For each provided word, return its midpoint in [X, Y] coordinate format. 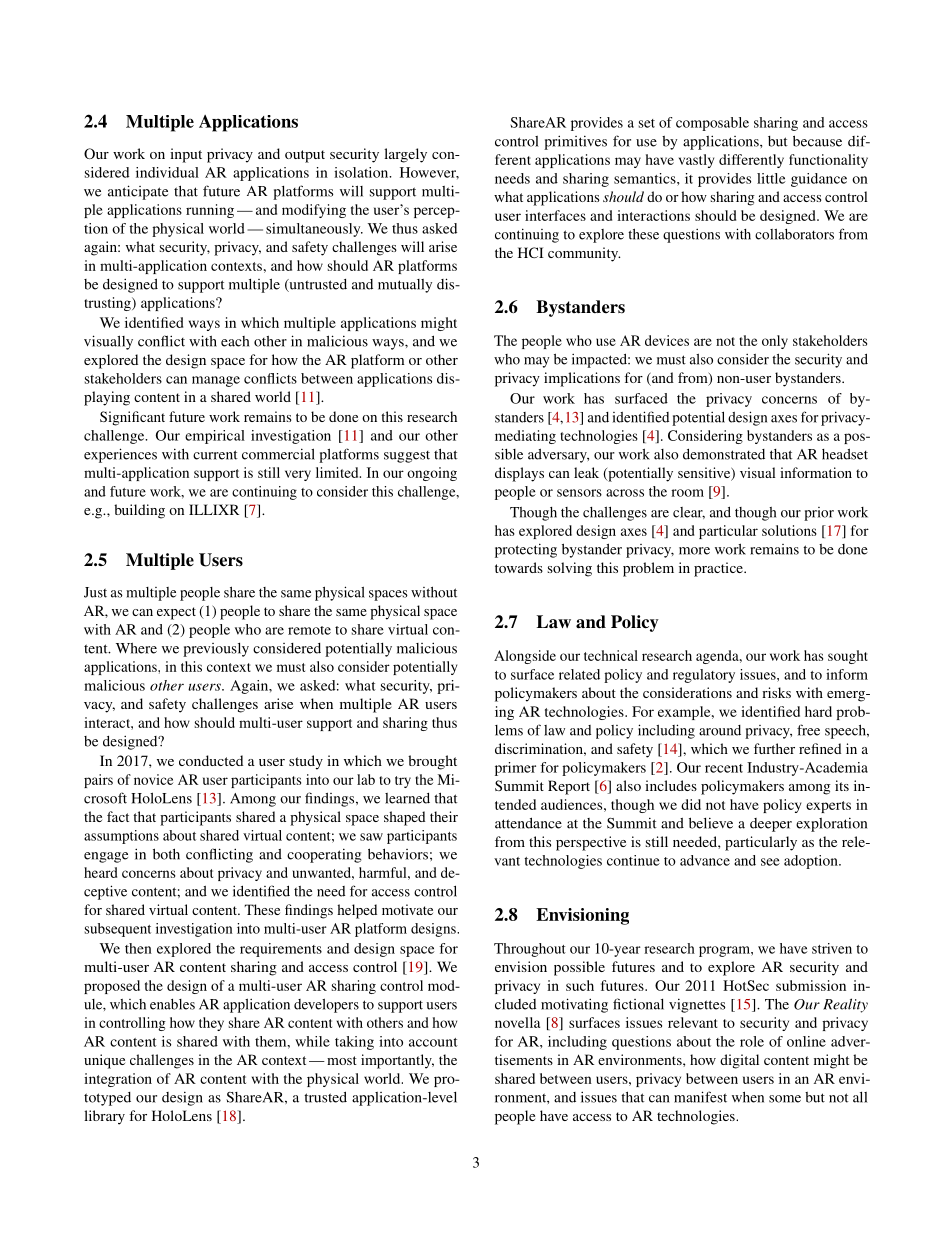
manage [216, 381]
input [186, 155]
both [166, 854]
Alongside [525, 657]
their [444, 816]
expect [176, 613]
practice [719, 569]
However [429, 173]
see [770, 862]
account [433, 1042]
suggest [407, 457]
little [771, 178]
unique [104, 1061]
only [775, 342]
